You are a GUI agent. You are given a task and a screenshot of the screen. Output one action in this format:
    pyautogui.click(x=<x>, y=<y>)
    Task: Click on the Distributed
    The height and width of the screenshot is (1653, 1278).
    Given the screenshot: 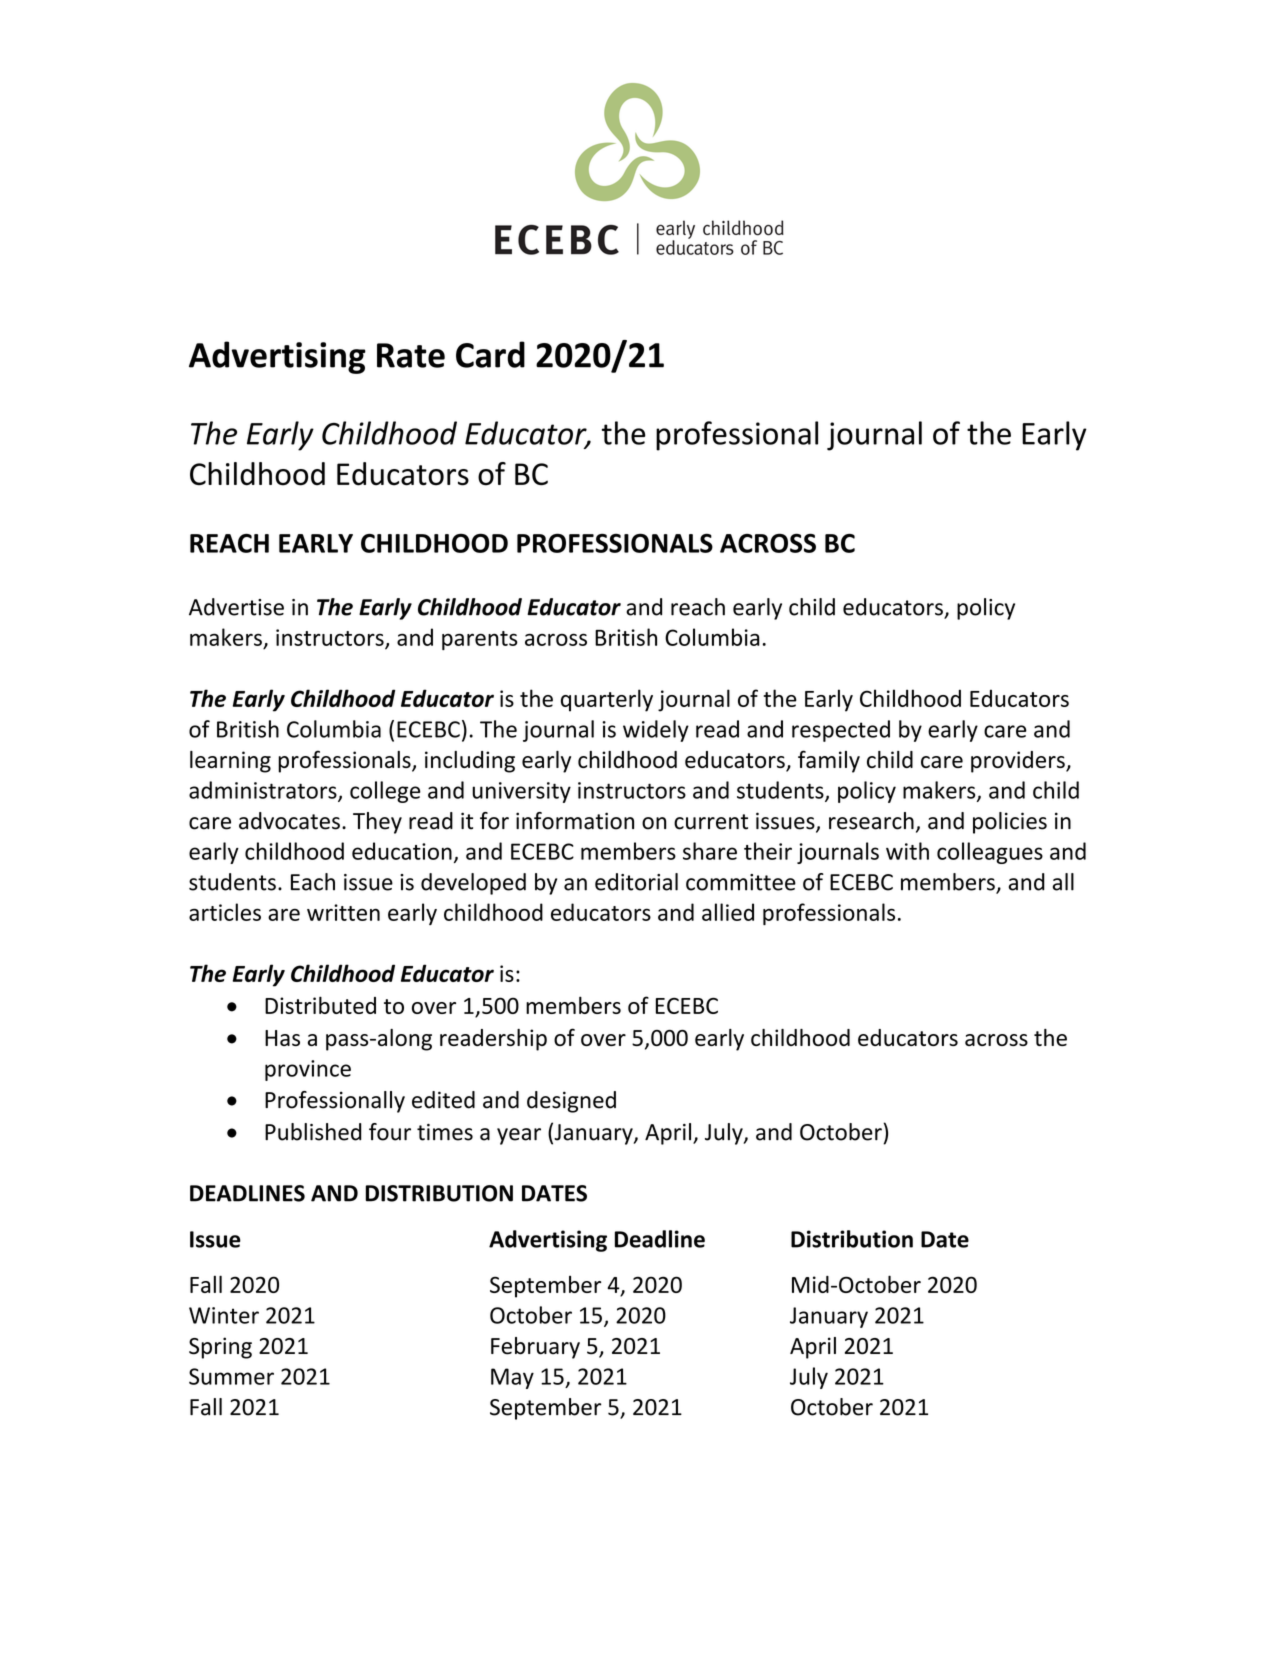 What is the action you would take?
    pyautogui.click(x=320, y=1005)
